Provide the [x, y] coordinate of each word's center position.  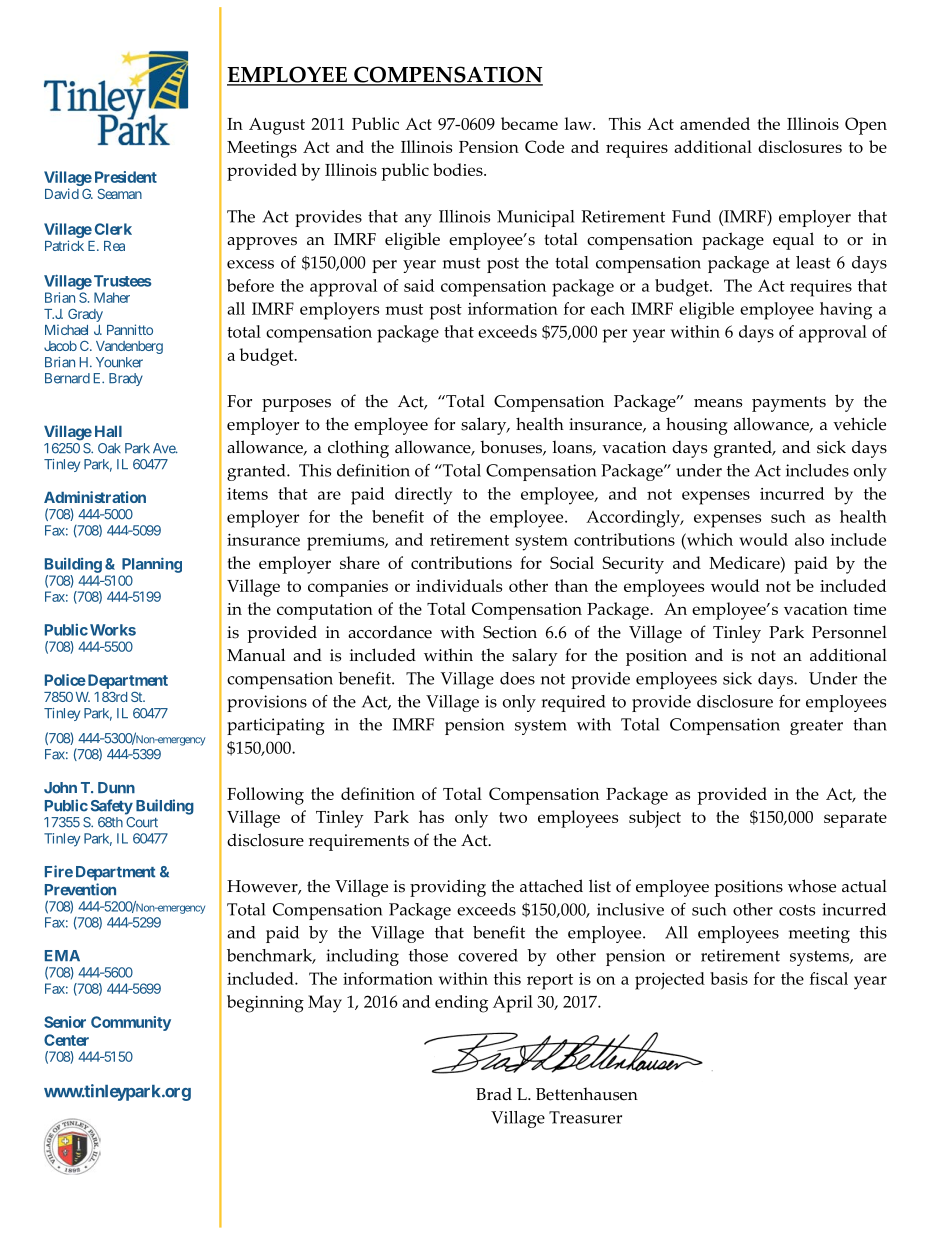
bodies [459, 169]
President [126, 177]
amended [715, 123]
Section [510, 632]
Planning [152, 565]
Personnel [849, 632]
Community [131, 1023]
